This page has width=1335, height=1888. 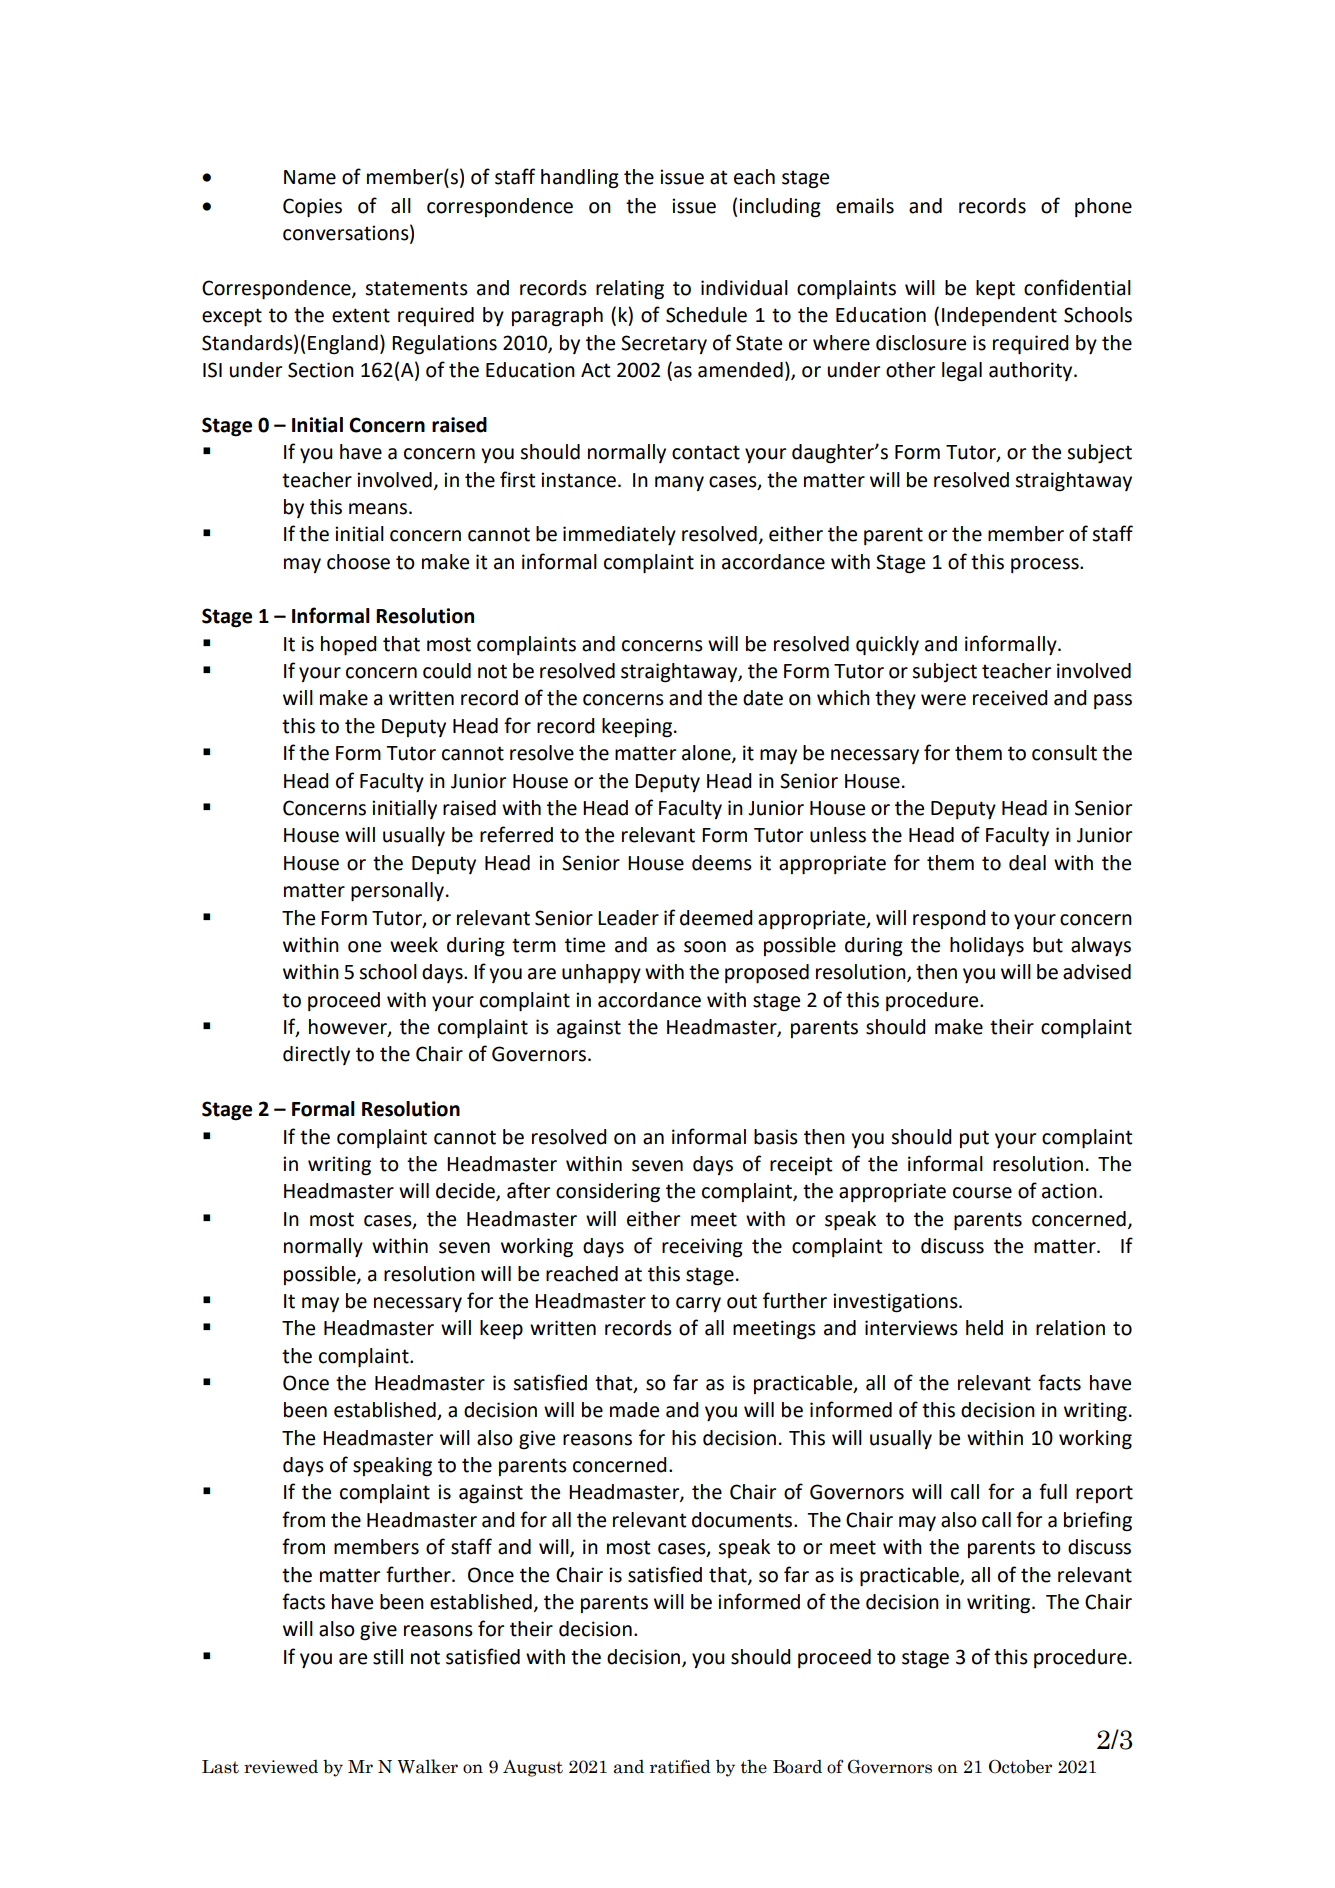 What do you see at coordinates (630, 290) in the page?
I see `relating` at bounding box center [630, 290].
